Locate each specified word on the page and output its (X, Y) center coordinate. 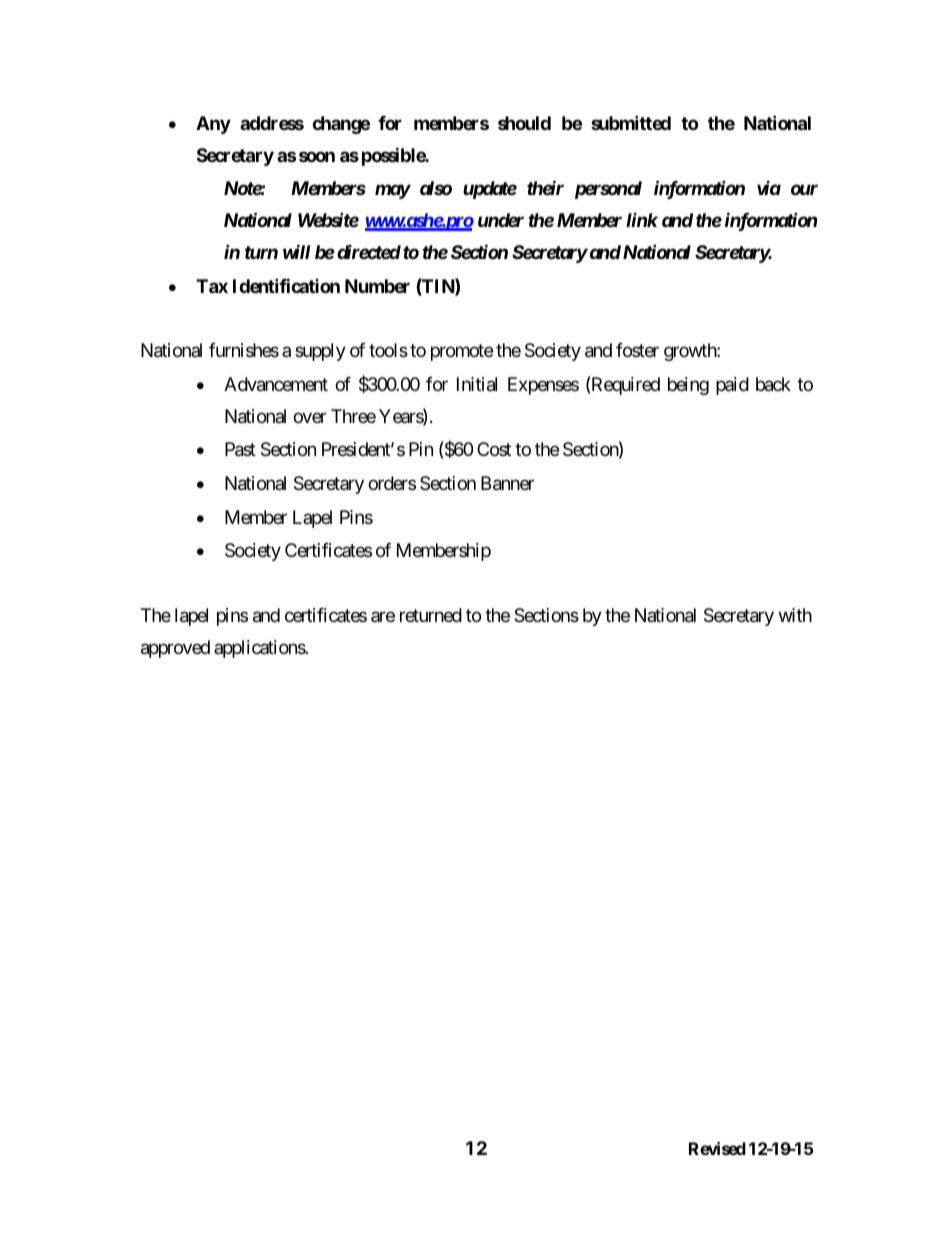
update (490, 190)
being (688, 386)
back (773, 384)
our (804, 189)
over (310, 417)
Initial (477, 384)
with (795, 615)
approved (175, 649)
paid (732, 386)
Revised (717, 1148)
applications (260, 649)
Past (240, 449)
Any (213, 125)
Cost (494, 449)
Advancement (276, 384)
